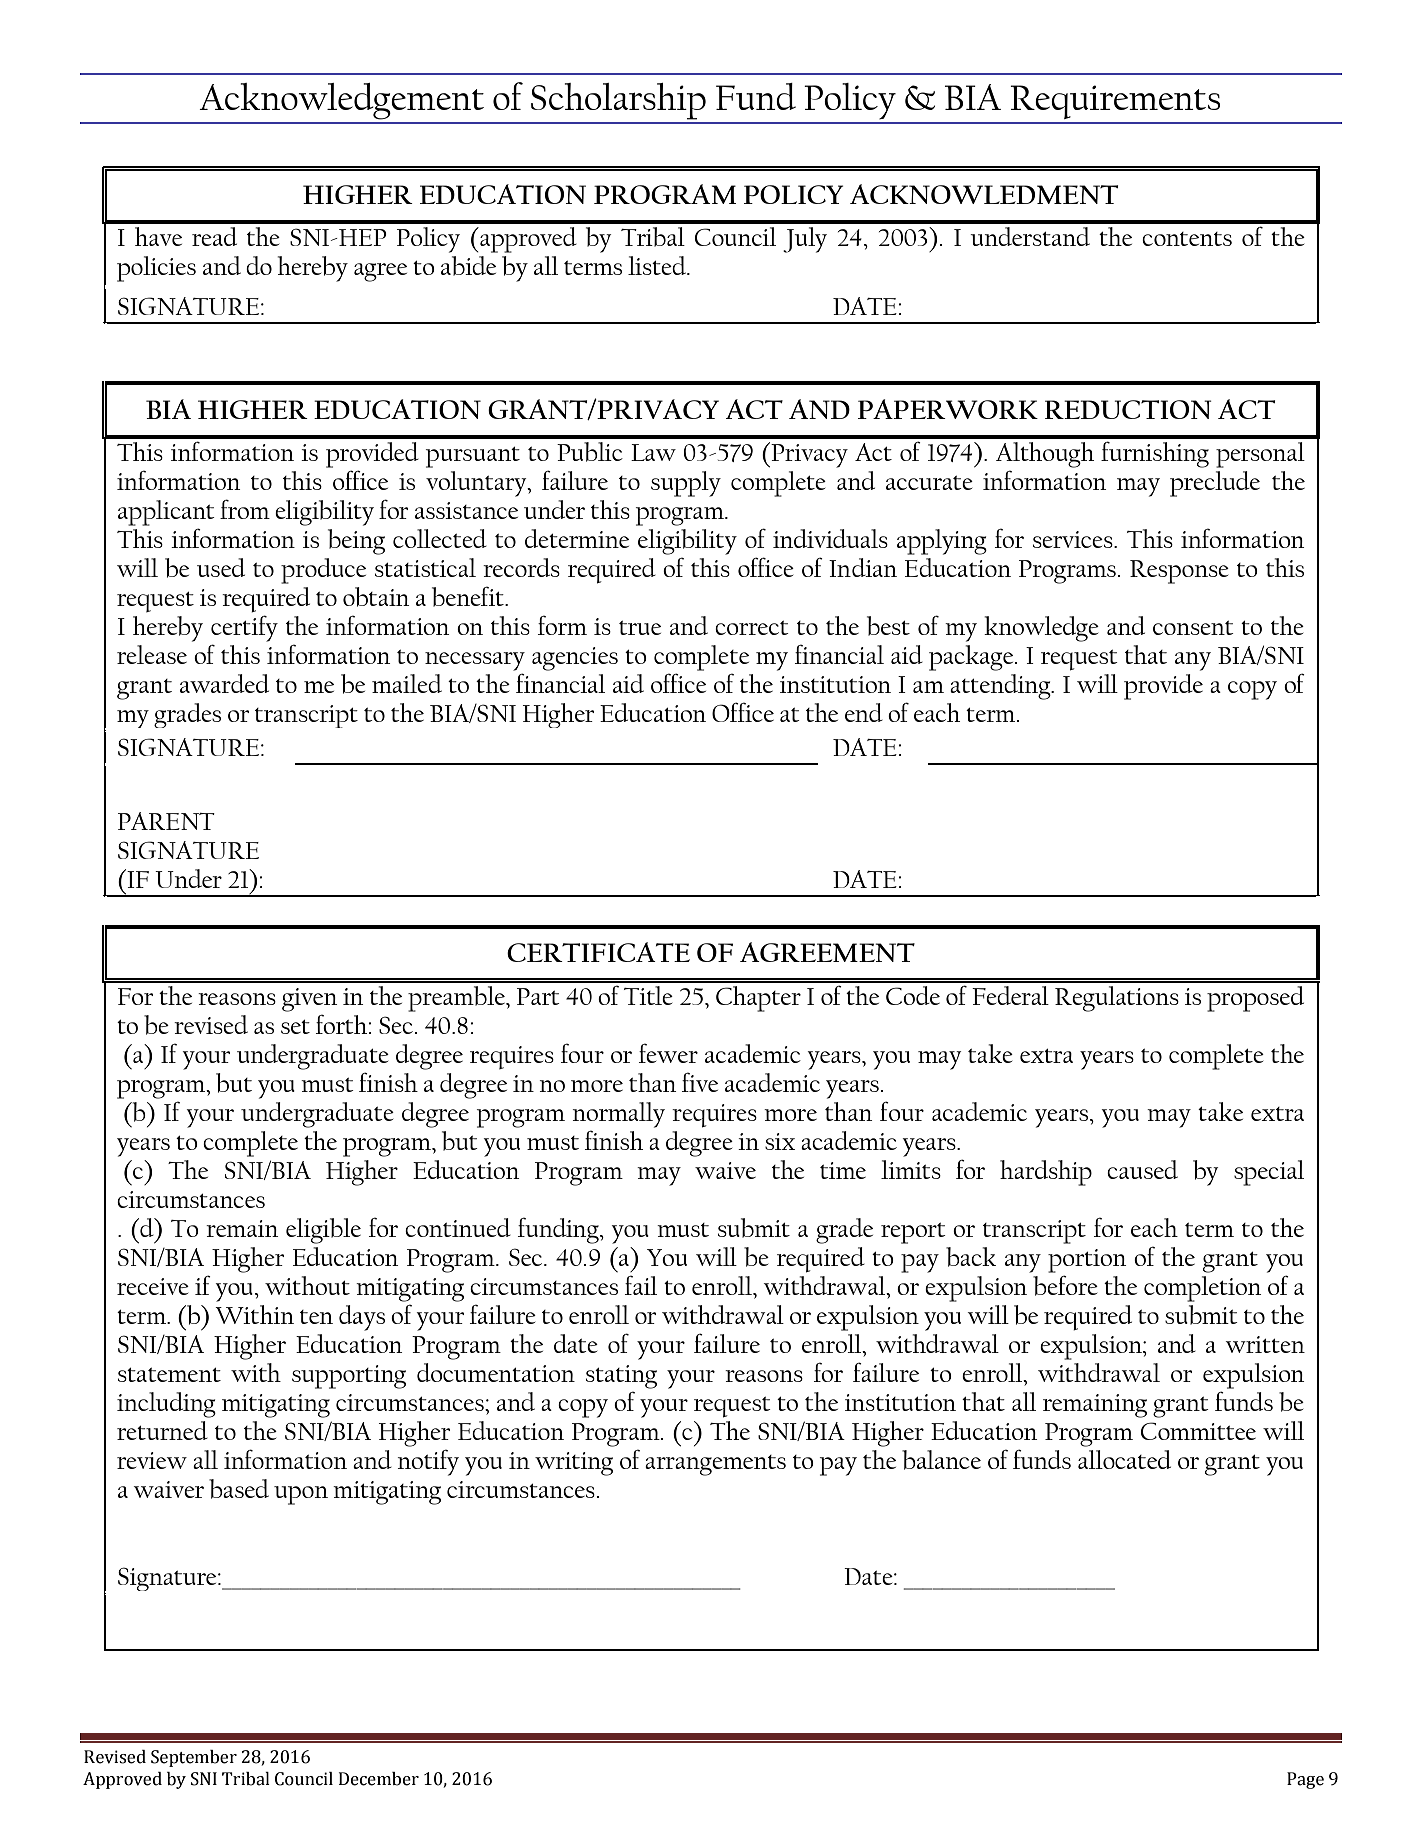 This image has width=1422, height=1840. What do you see at coordinates (1193, 628) in the image?
I see `consent` at bounding box center [1193, 628].
